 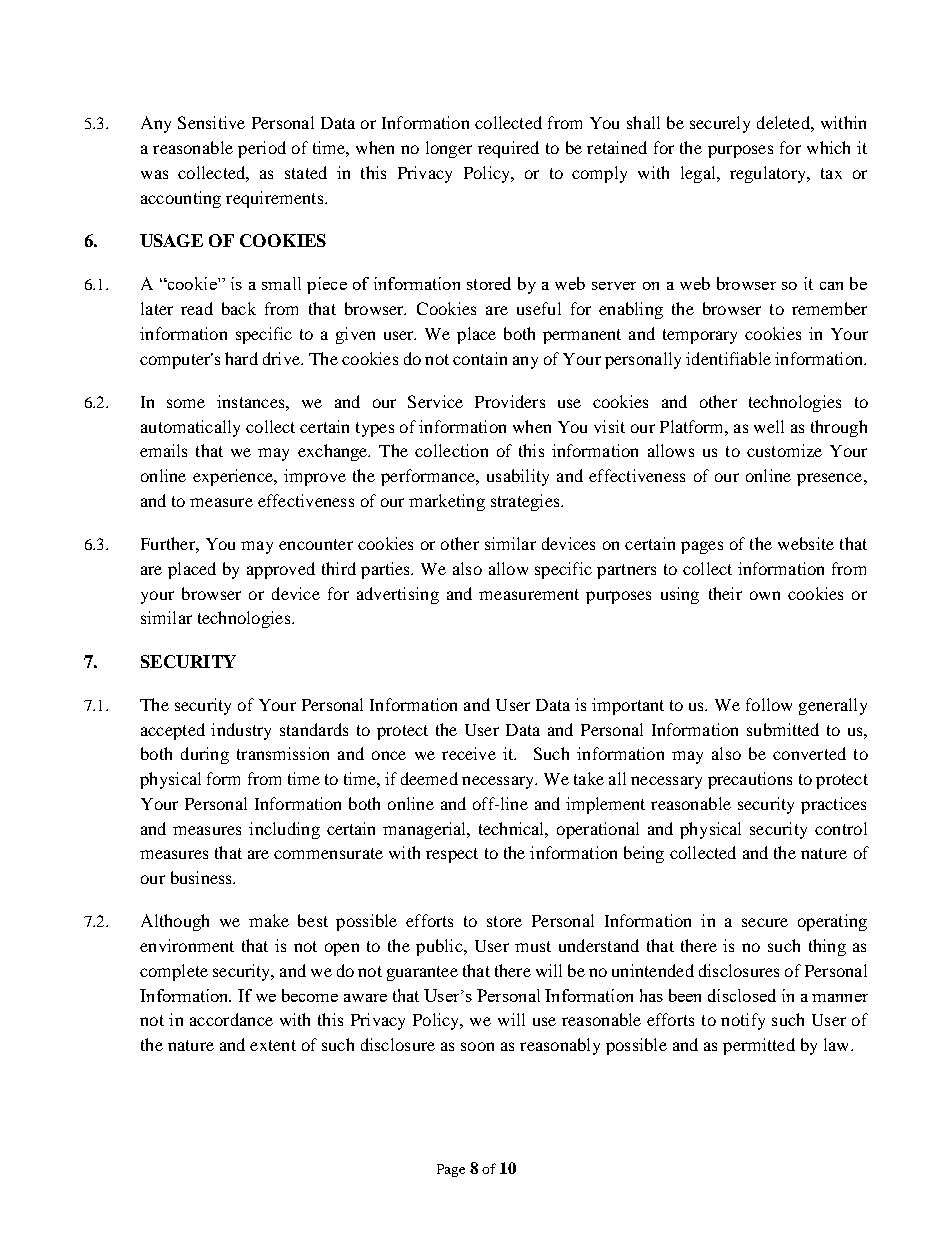 What do you see at coordinates (398, 595) in the screenshot?
I see `advertising` at bounding box center [398, 595].
